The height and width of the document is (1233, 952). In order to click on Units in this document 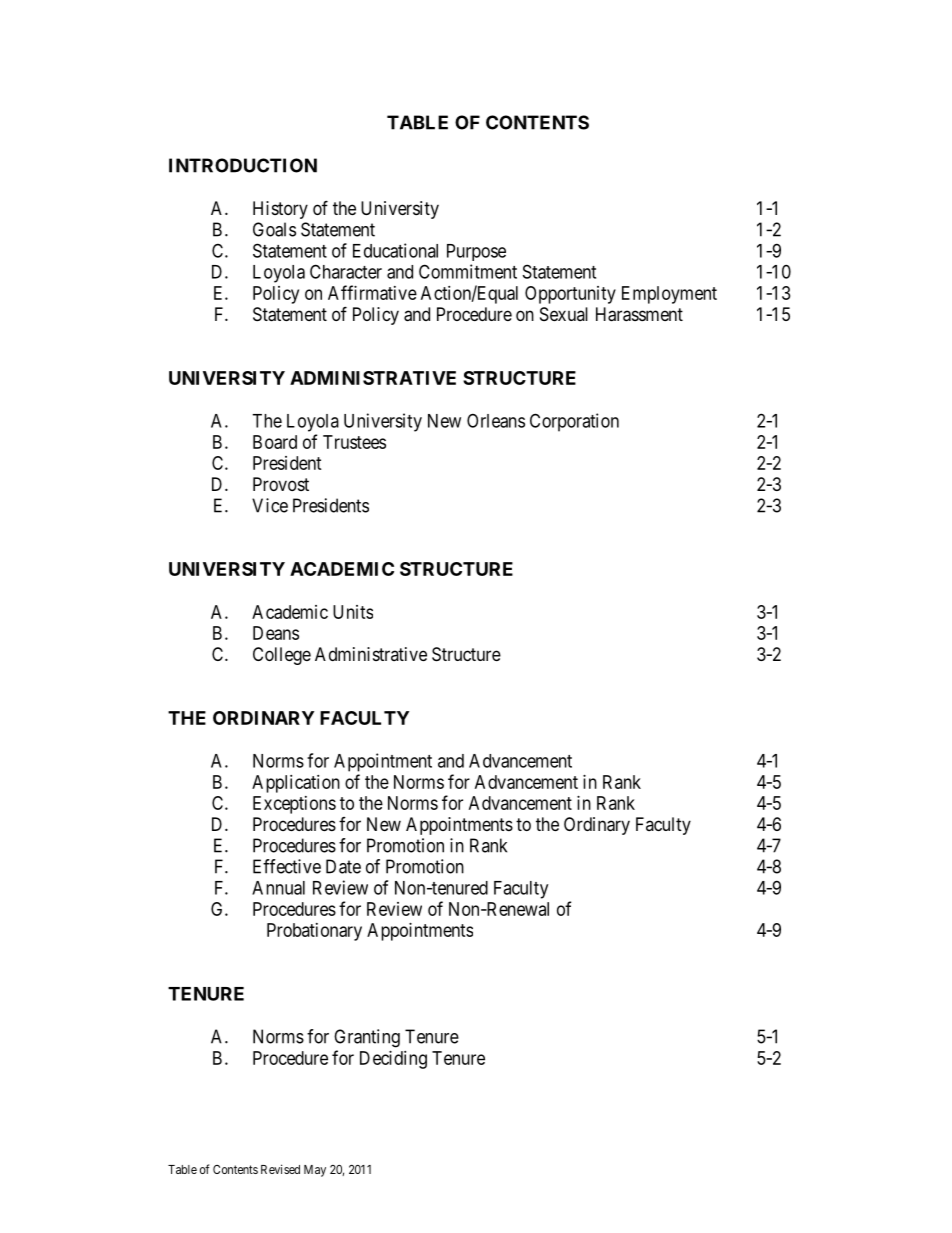, I will do `click(353, 612)`.
